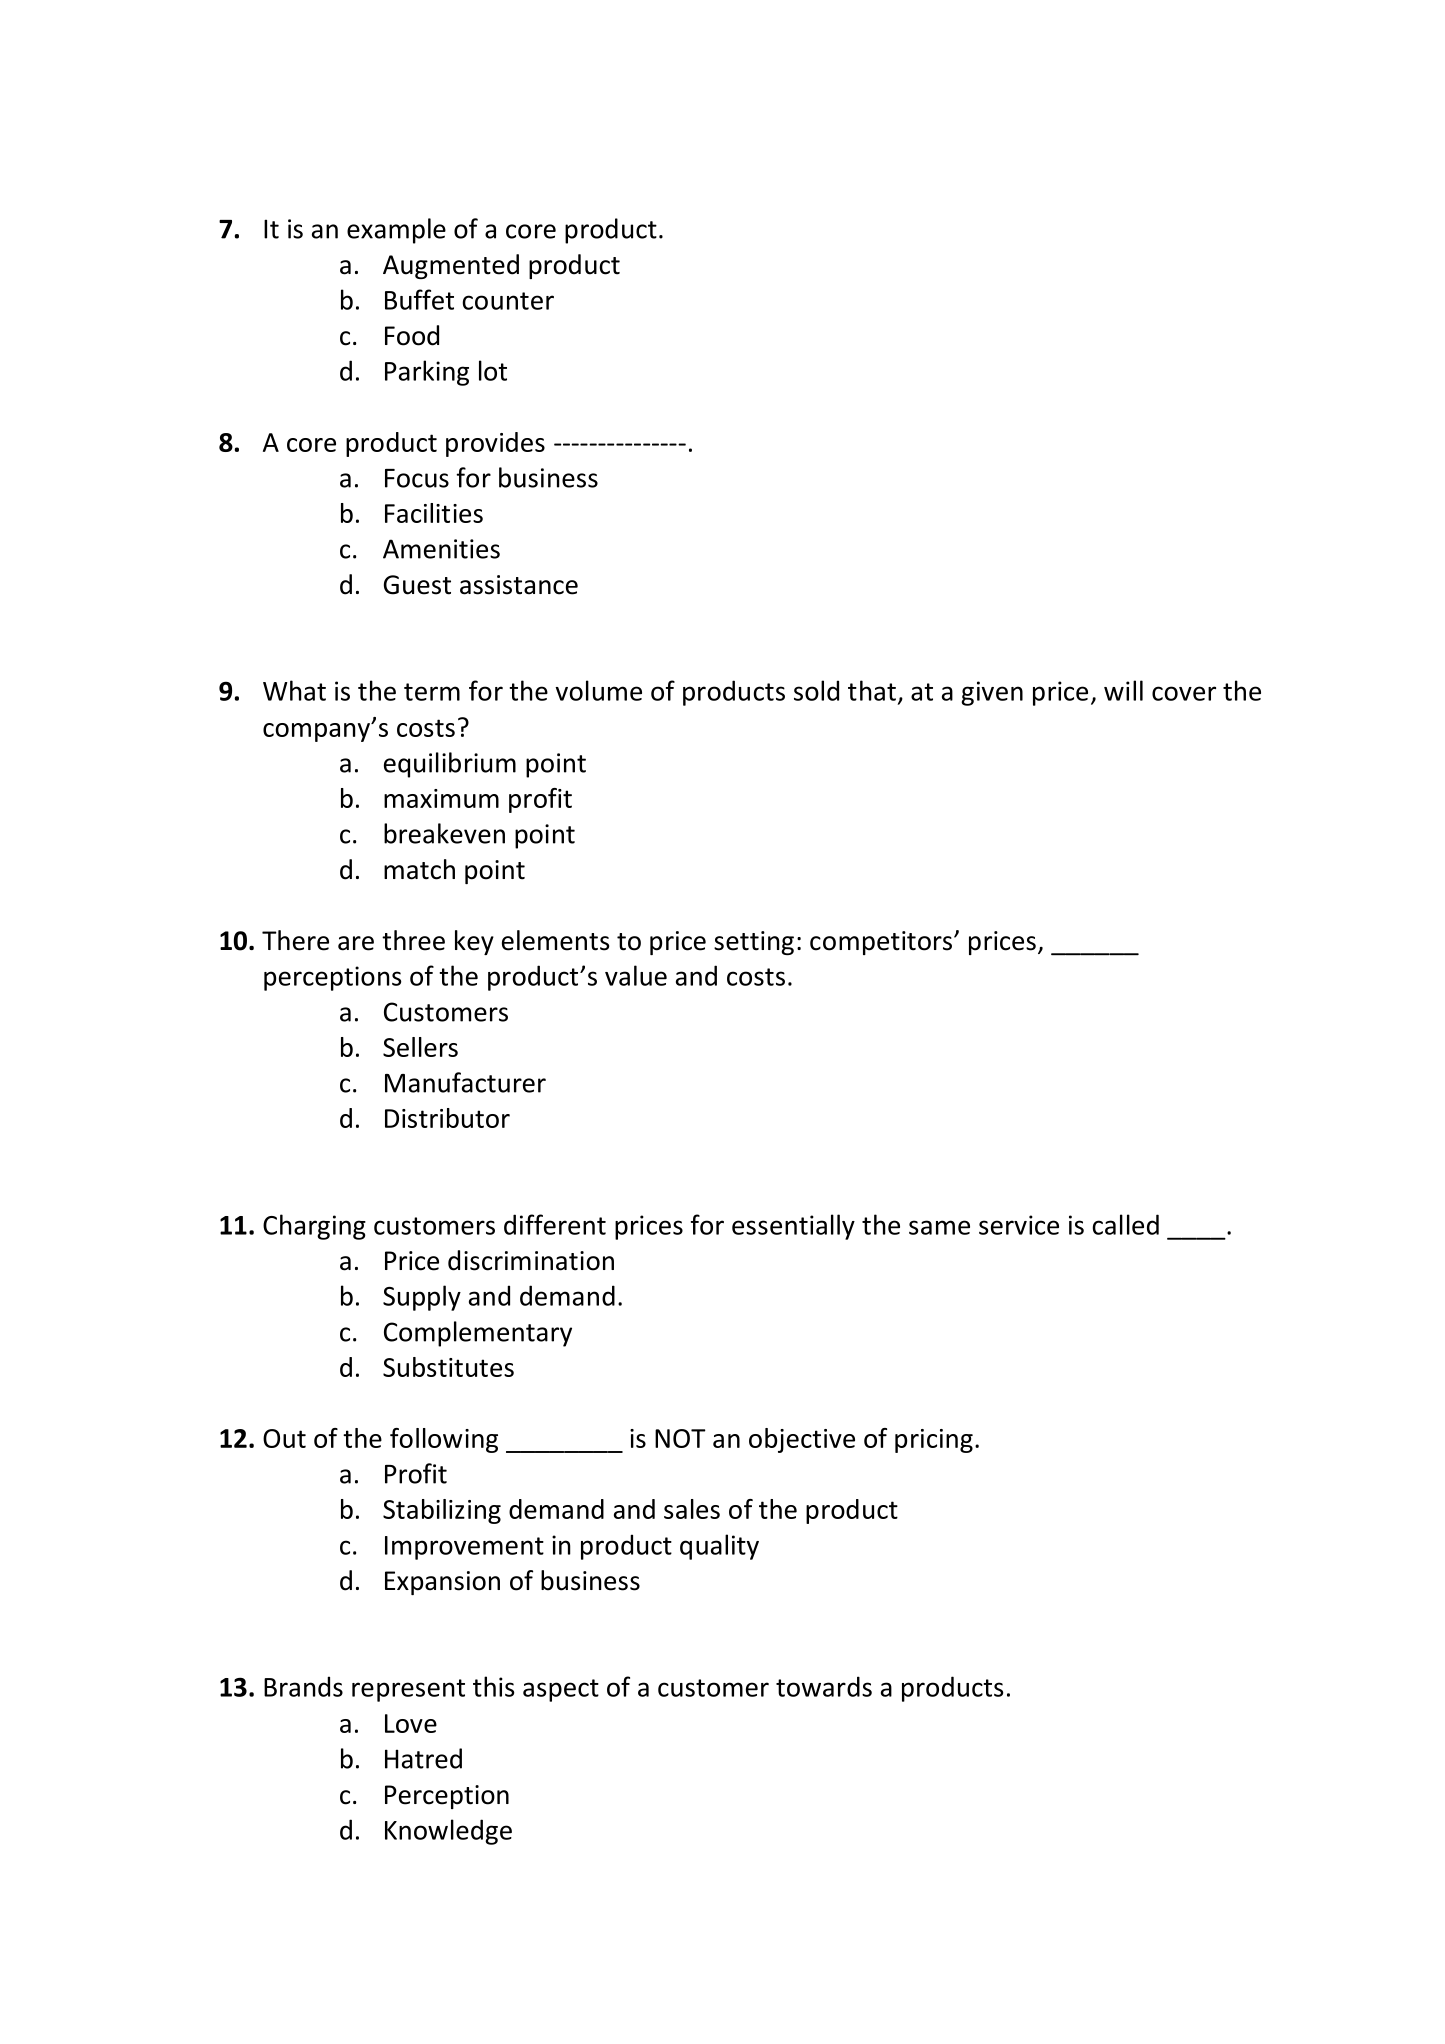 The image size is (1445, 2044). What do you see at coordinates (1123, 690) in the screenshot?
I see `will` at bounding box center [1123, 690].
